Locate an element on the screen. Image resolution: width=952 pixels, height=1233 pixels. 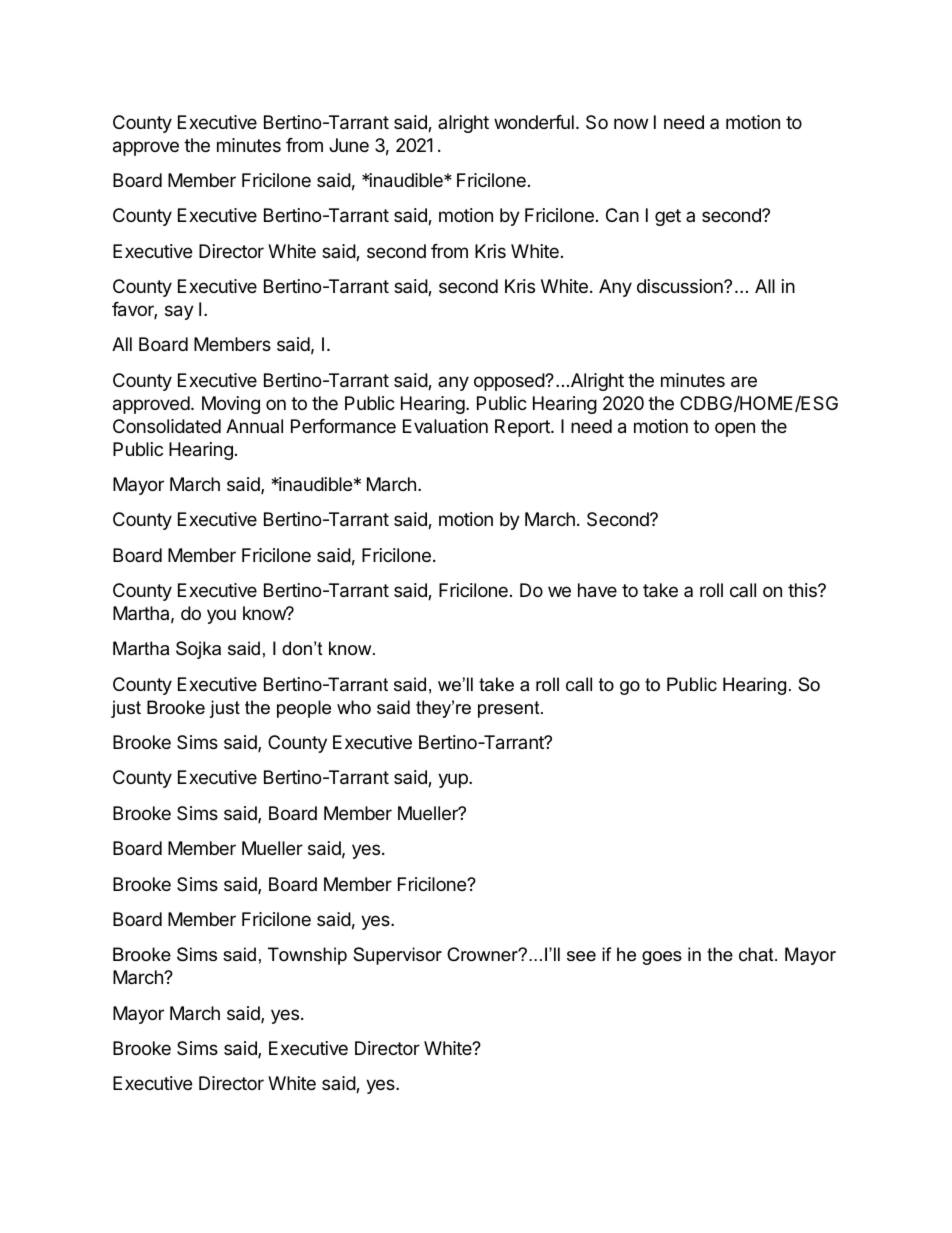
get is located at coordinates (668, 217).
